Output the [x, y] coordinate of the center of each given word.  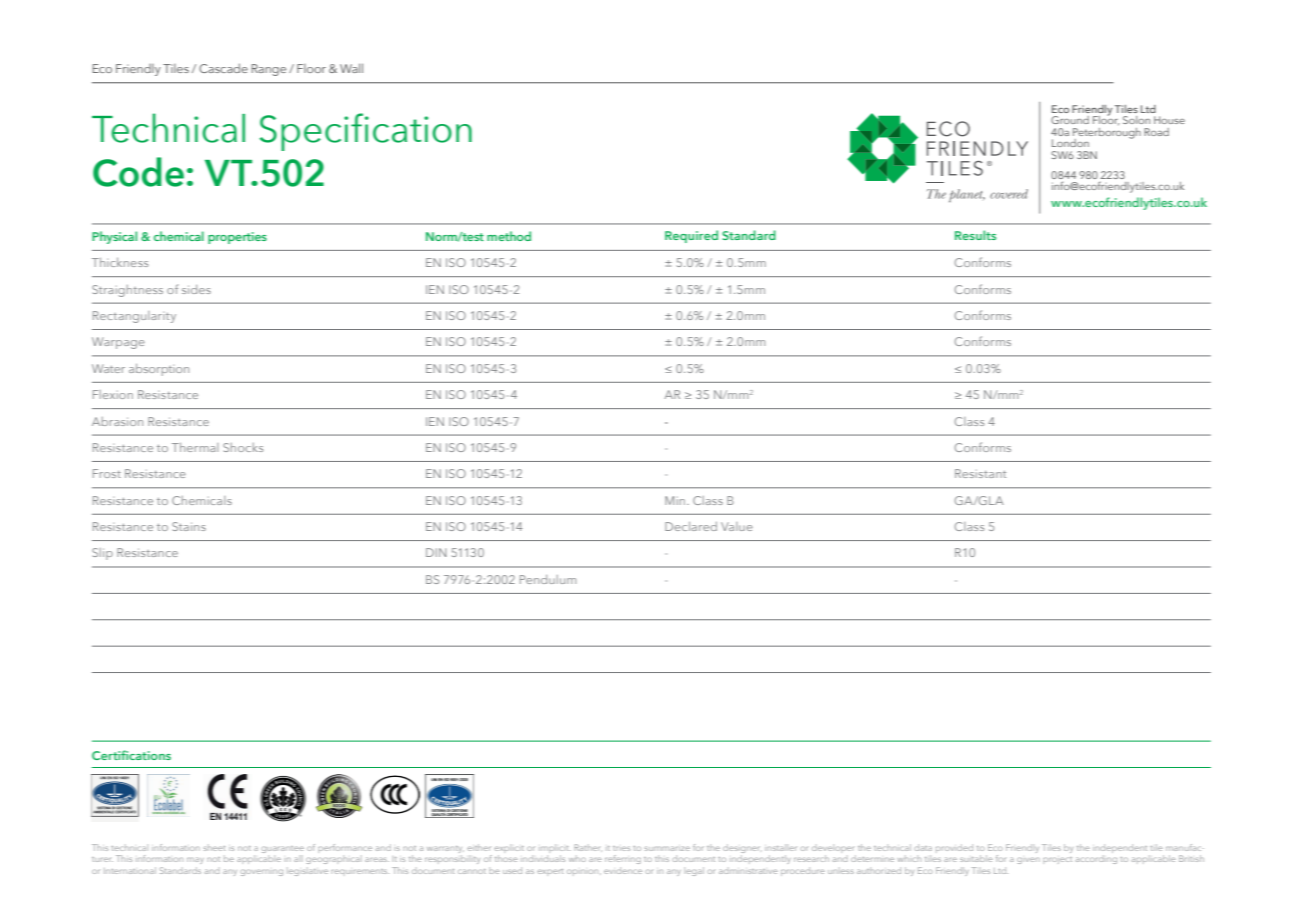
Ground [1070, 120]
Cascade [223, 68]
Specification [366, 132]
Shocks [243, 447]
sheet [214, 847]
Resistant [980, 473]
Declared [691, 526]
